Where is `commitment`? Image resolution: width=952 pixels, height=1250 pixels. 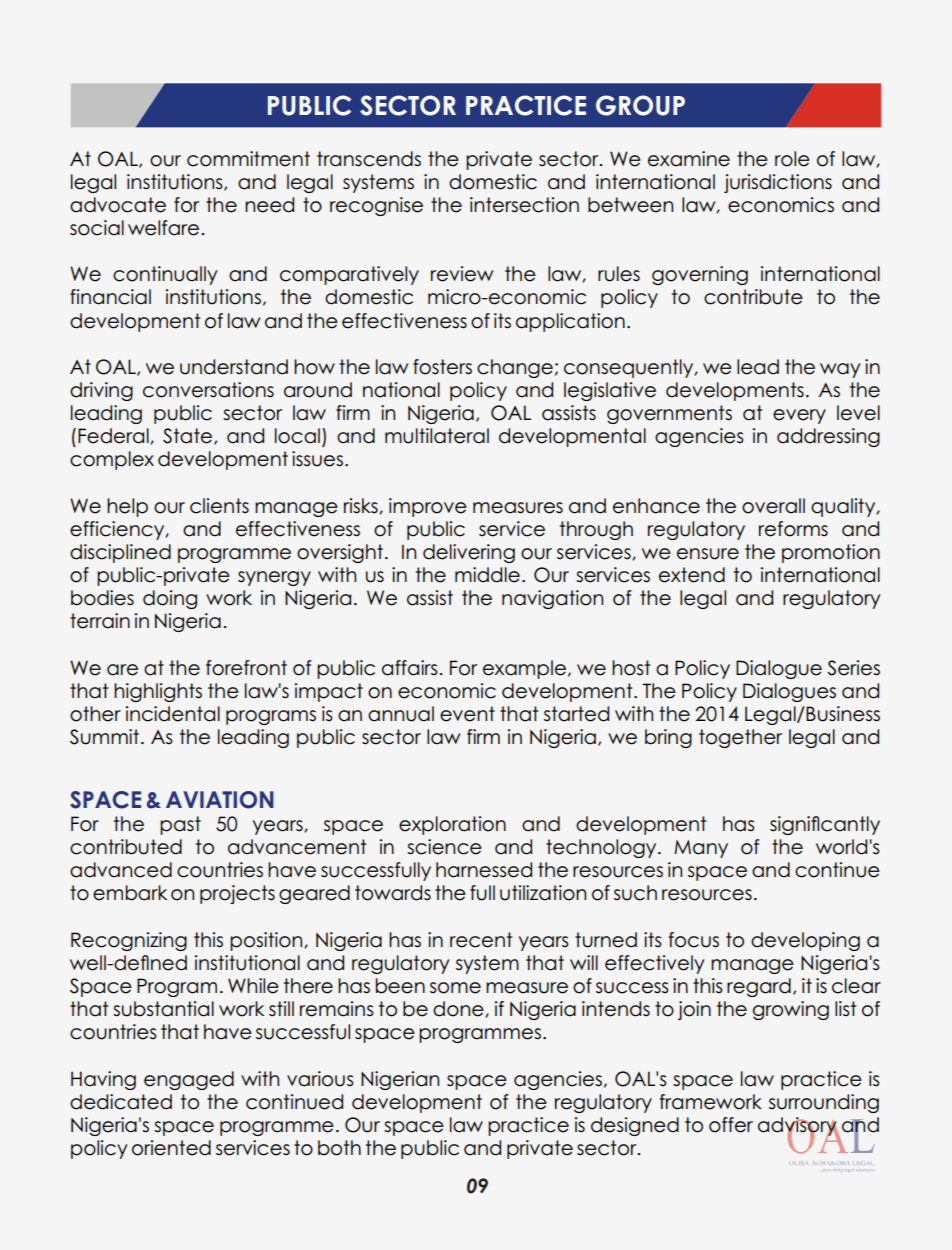 commitment is located at coordinates (248, 159).
